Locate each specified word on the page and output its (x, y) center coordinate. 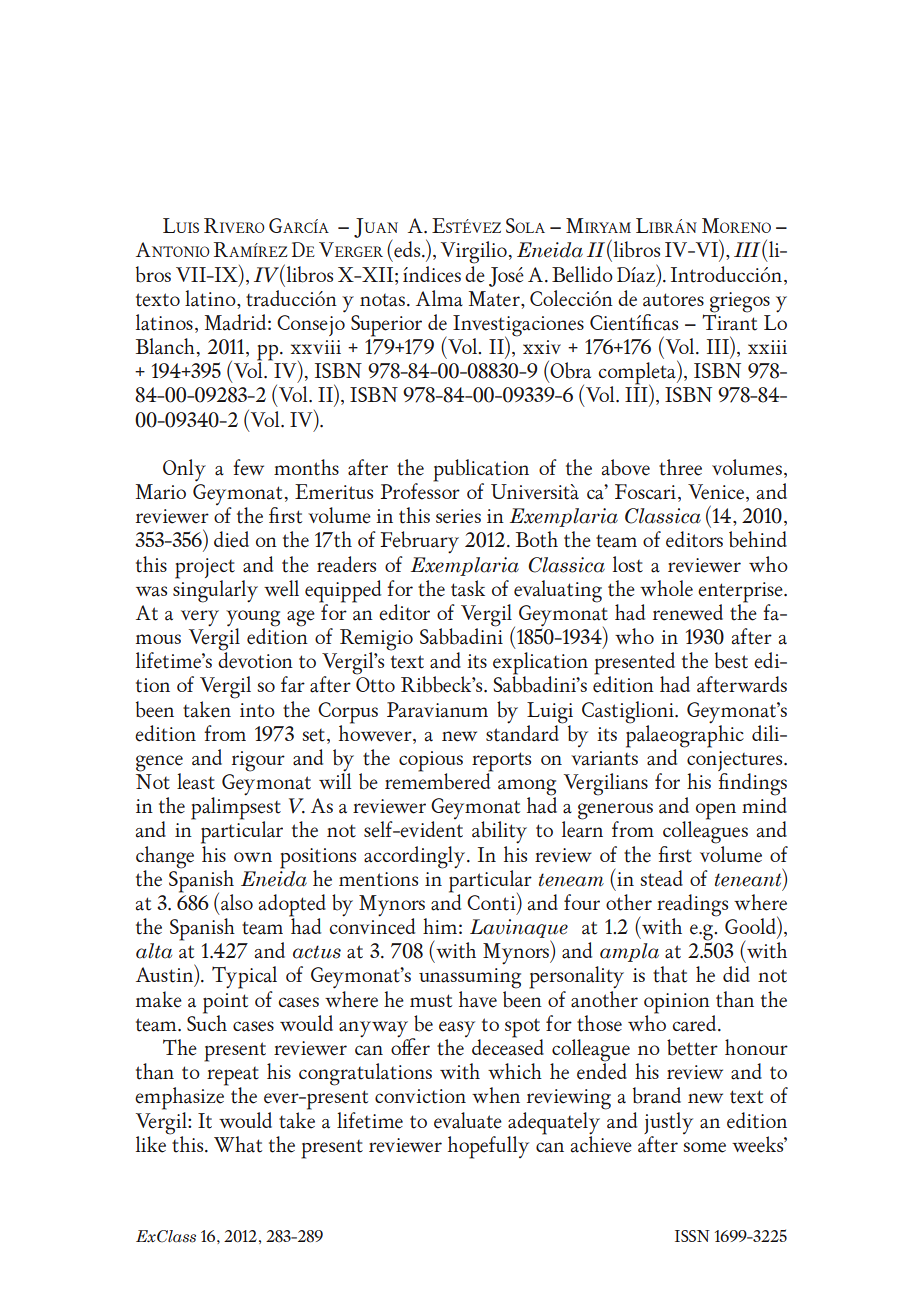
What (238, 1144)
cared (695, 1023)
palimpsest (236, 808)
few (248, 467)
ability (499, 832)
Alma (439, 298)
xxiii (767, 347)
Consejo (311, 325)
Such (207, 1021)
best (731, 660)
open (716, 811)
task (468, 588)
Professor (420, 490)
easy (457, 1030)
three (680, 467)
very (200, 618)
